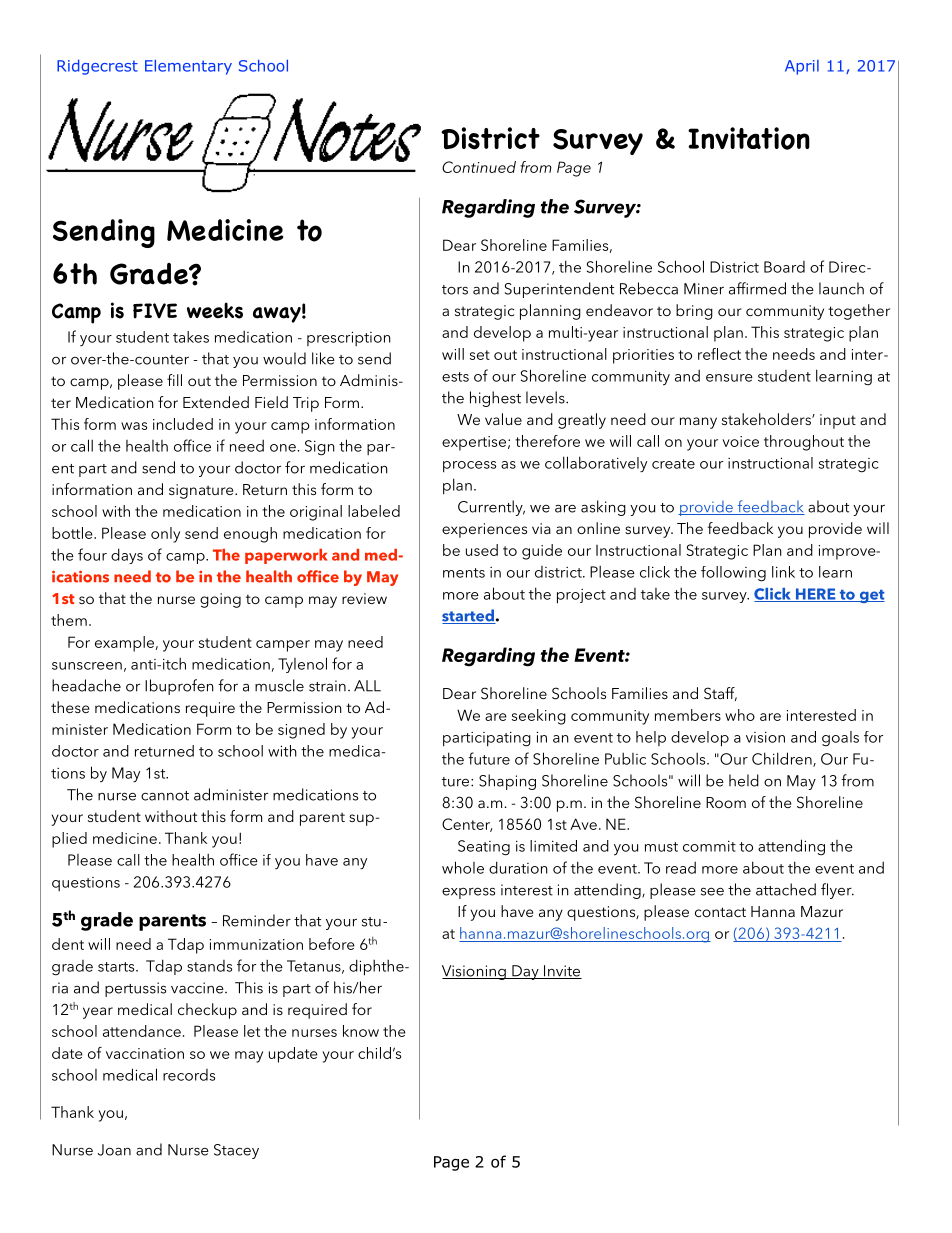 This screenshot has height=1233, width=952. What do you see at coordinates (479, 167) in the screenshot?
I see `Continued` at bounding box center [479, 167].
